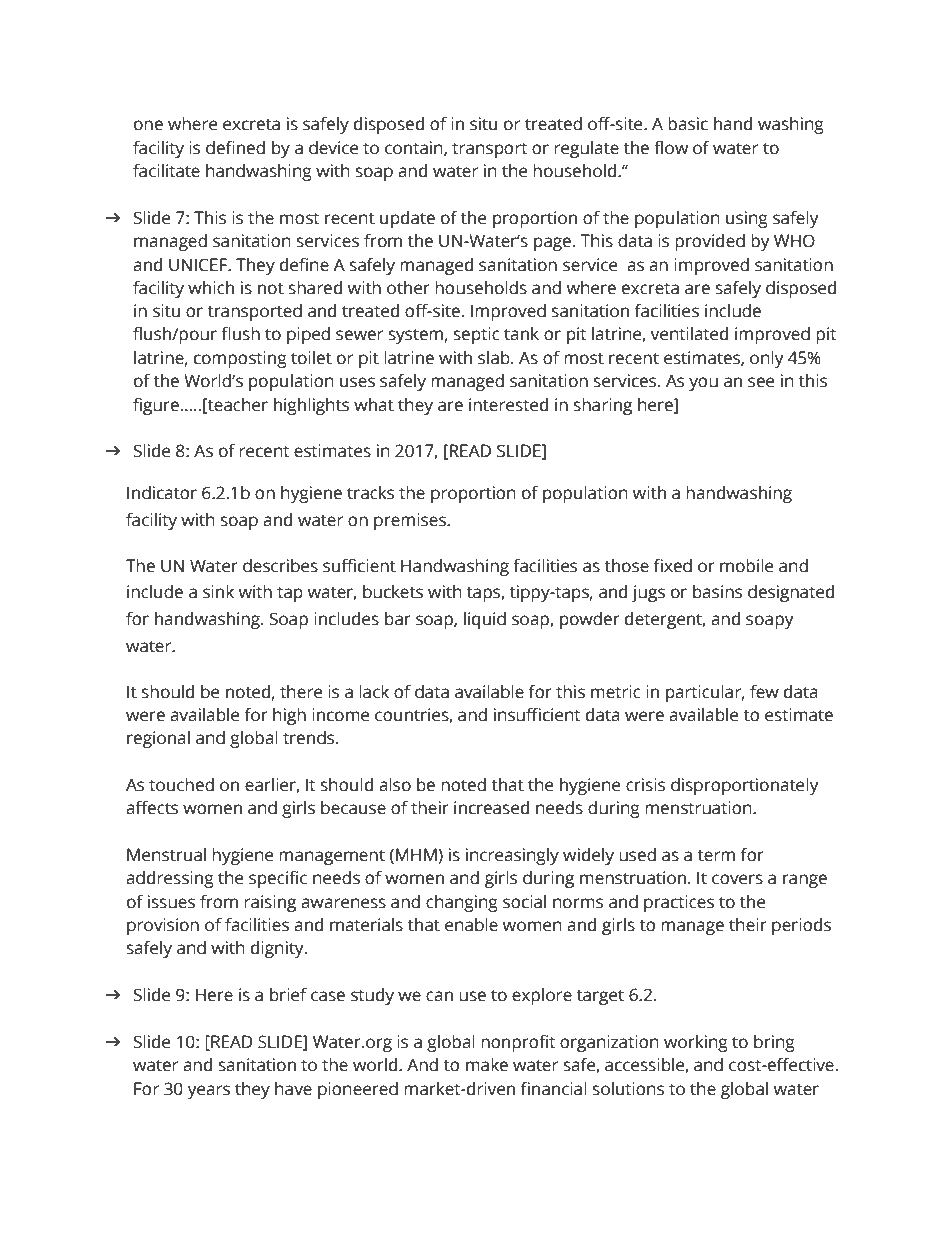 The image size is (952, 1233). Describe the element at coordinates (208, 1092) in the page. I see `years` at that location.
